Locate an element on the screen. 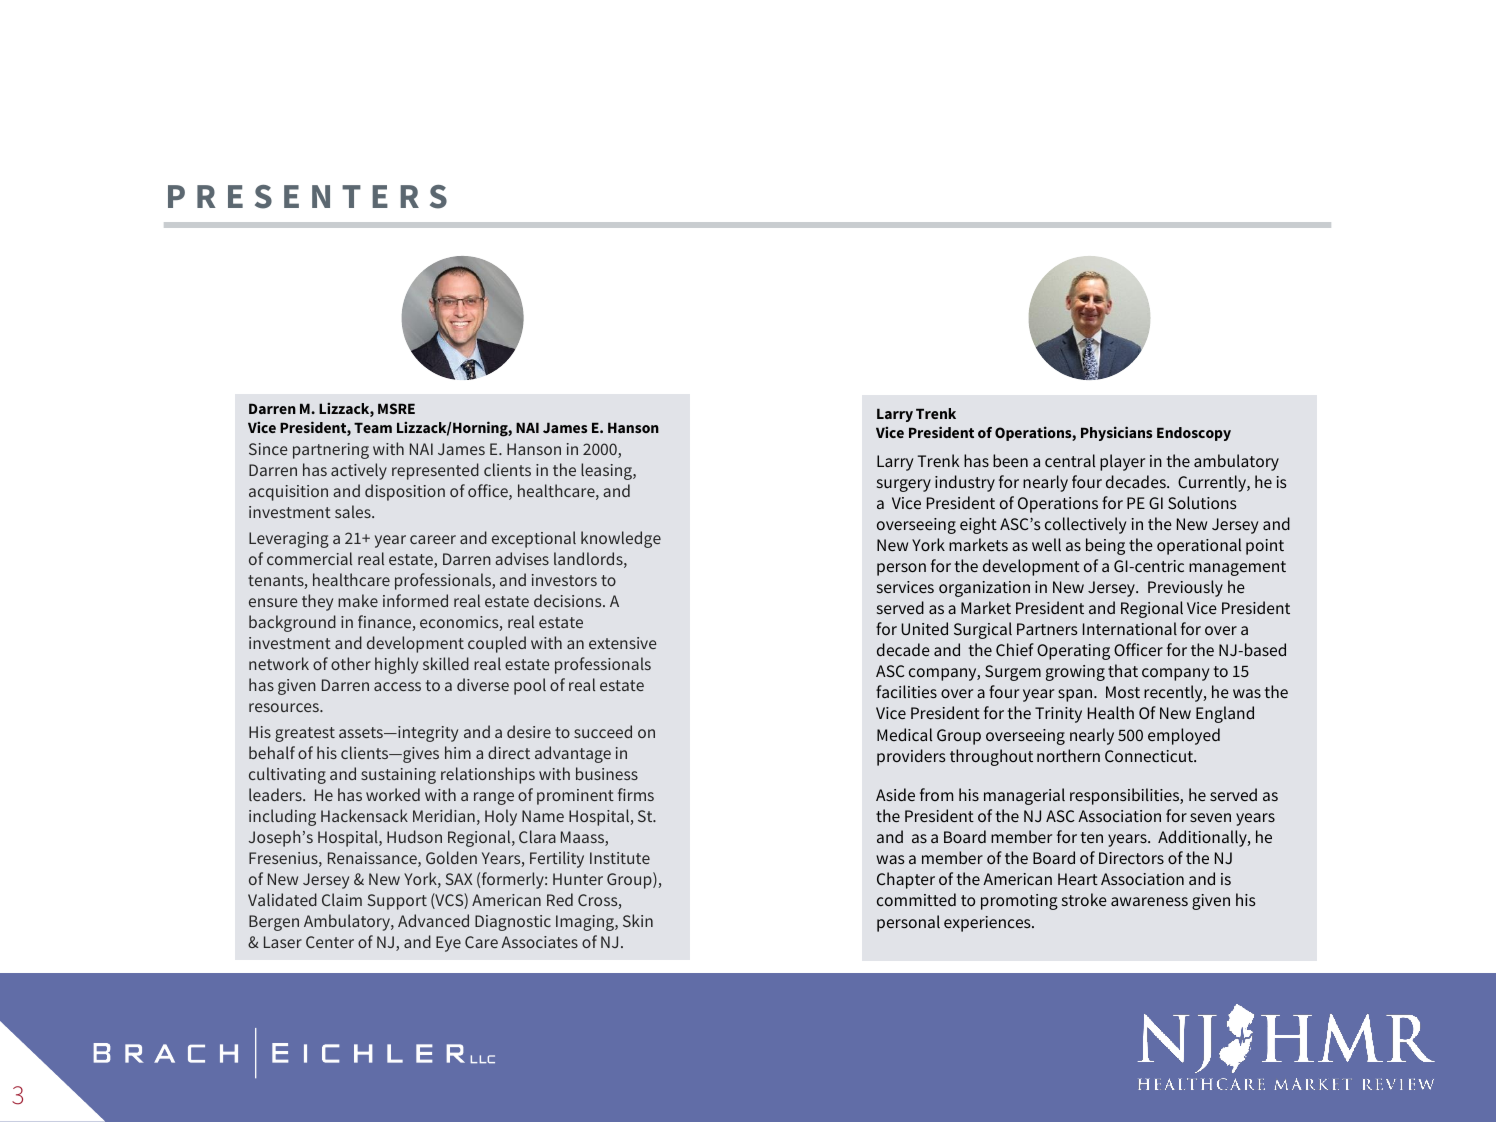 This screenshot has height=1122, width=1496. Skin is located at coordinates (638, 920).
